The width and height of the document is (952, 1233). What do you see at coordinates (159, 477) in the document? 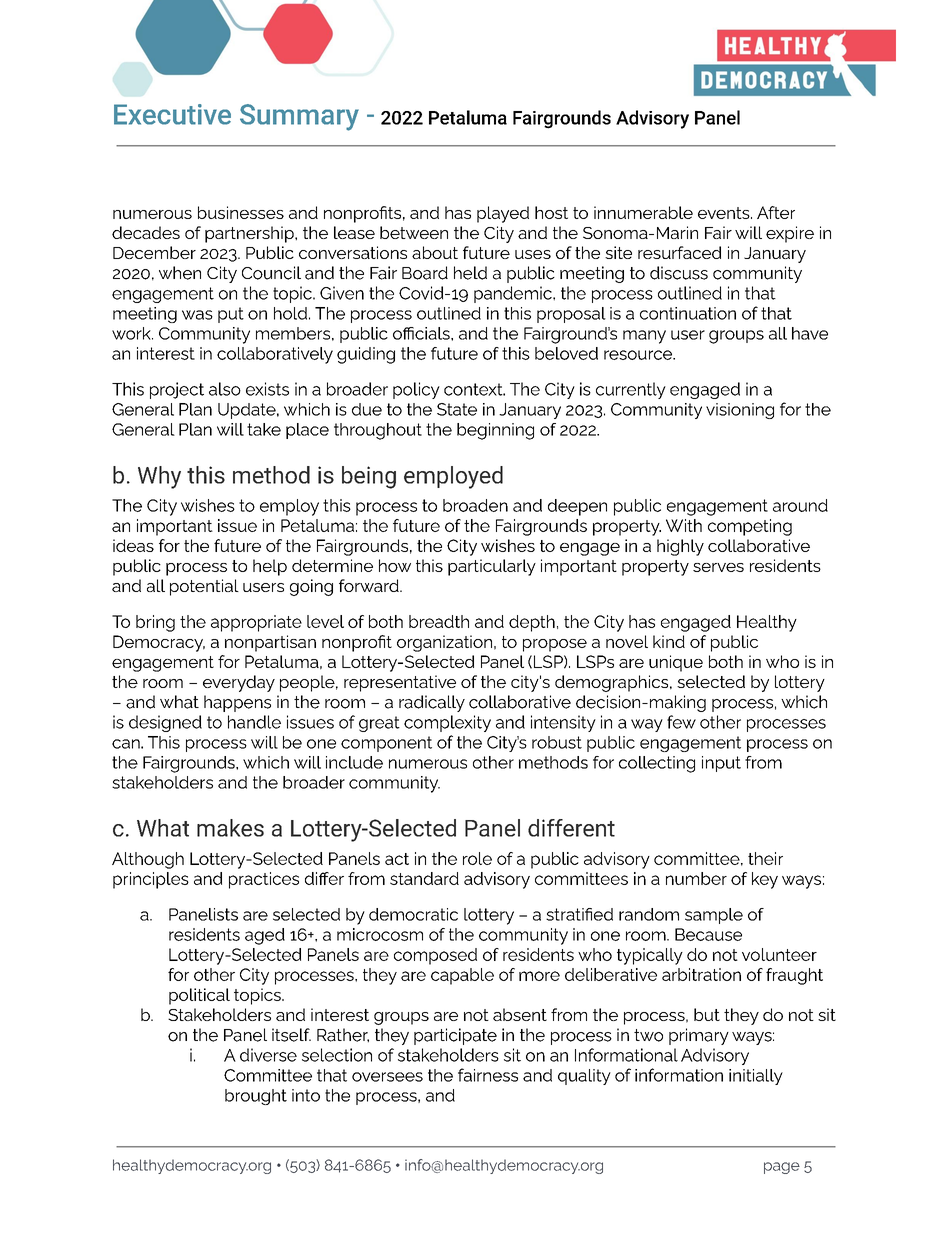
I see `Why` at bounding box center [159, 477].
